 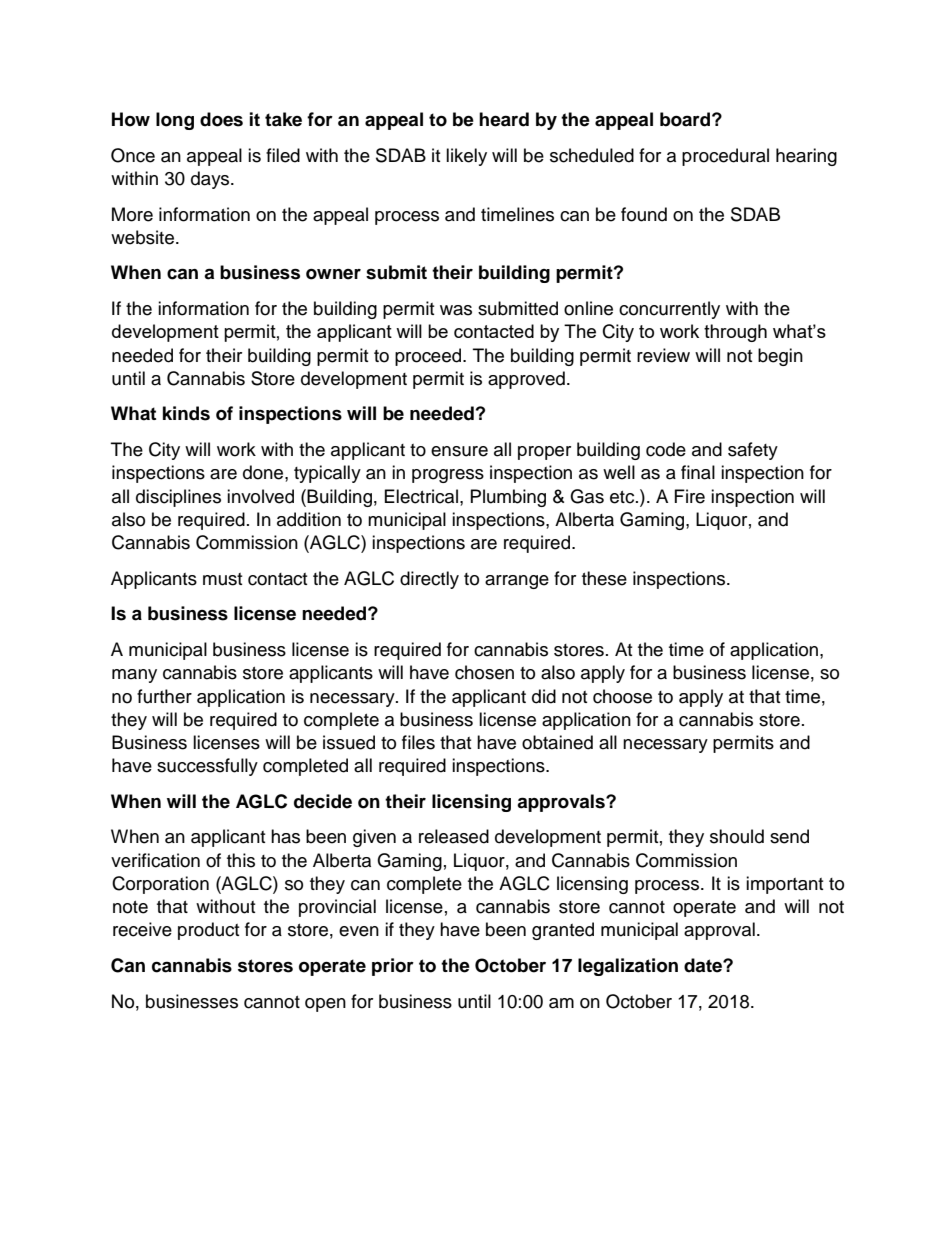 What do you see at coordinates (222, 579) in the page?
I see `must` at bounding box center [222, 579].
